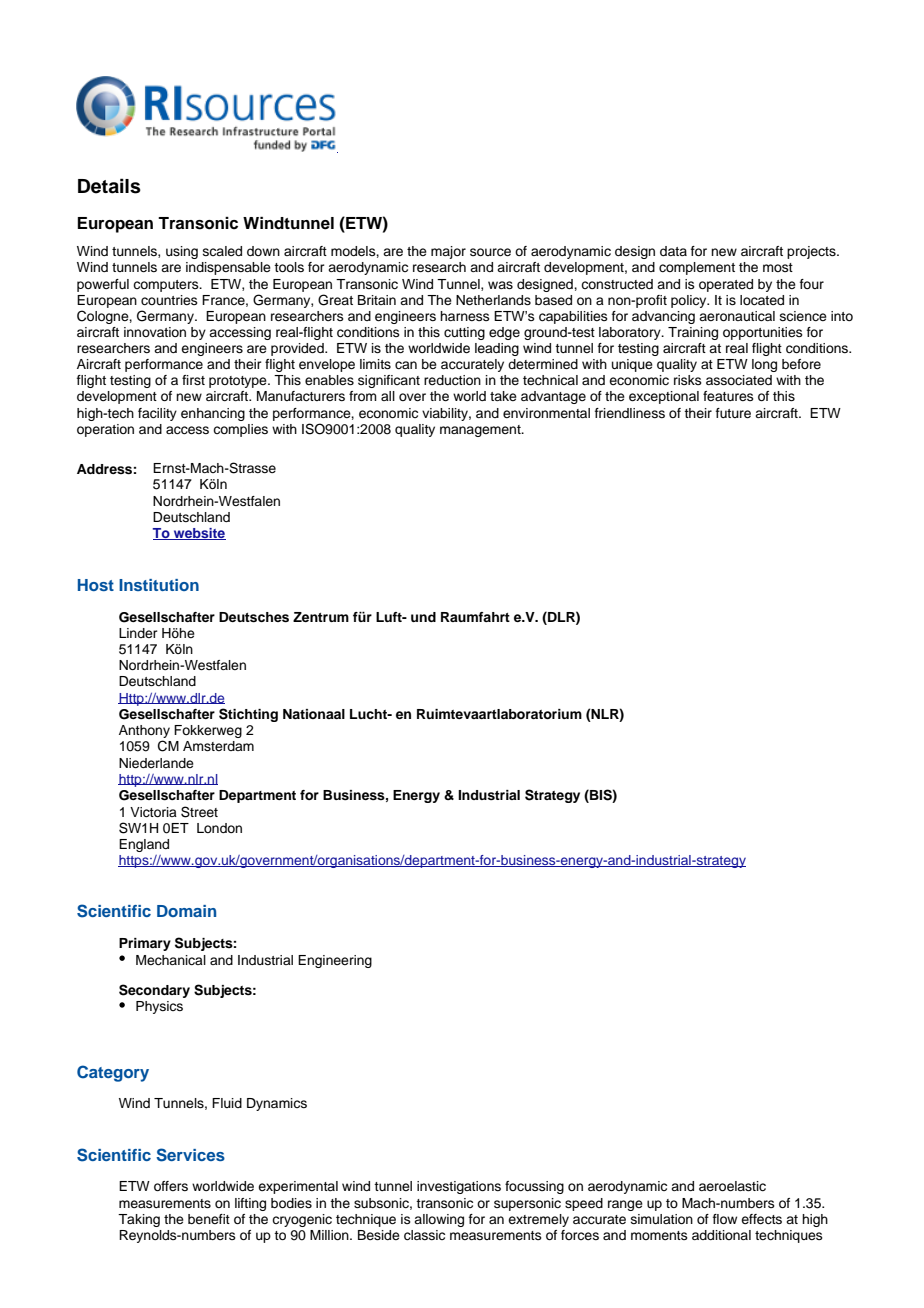 Image resolution: width=924 pixels, height=1308 pixels. I want to click on offers, so click(171, 1186).
